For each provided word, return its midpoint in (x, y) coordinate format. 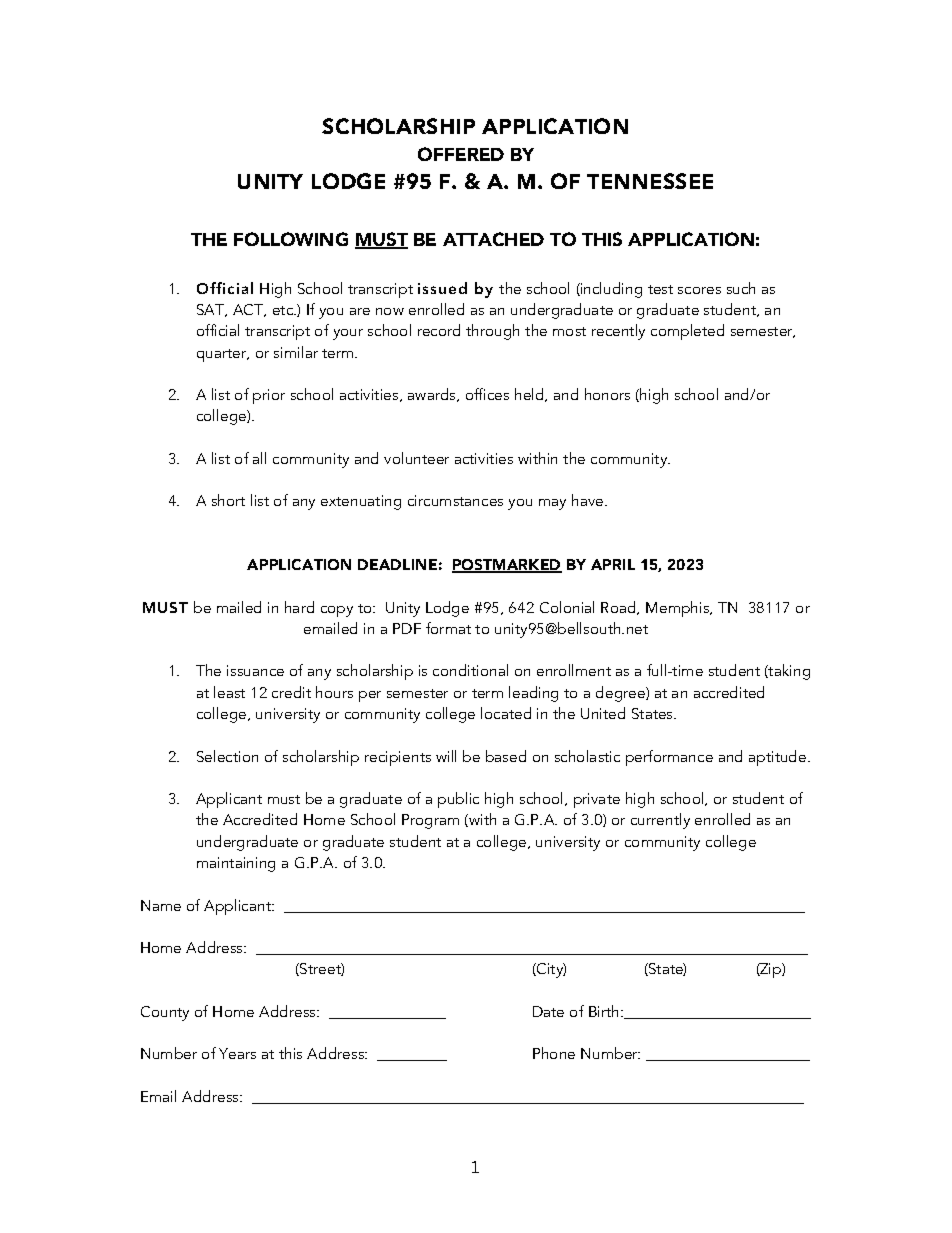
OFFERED (461, 154)
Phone (554, 1053)
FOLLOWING (291, 239)
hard (299, 607)
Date (548, 1011)
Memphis (679, 609)
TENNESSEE (650, 181)
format (448, 628)
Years (237, 1053)
